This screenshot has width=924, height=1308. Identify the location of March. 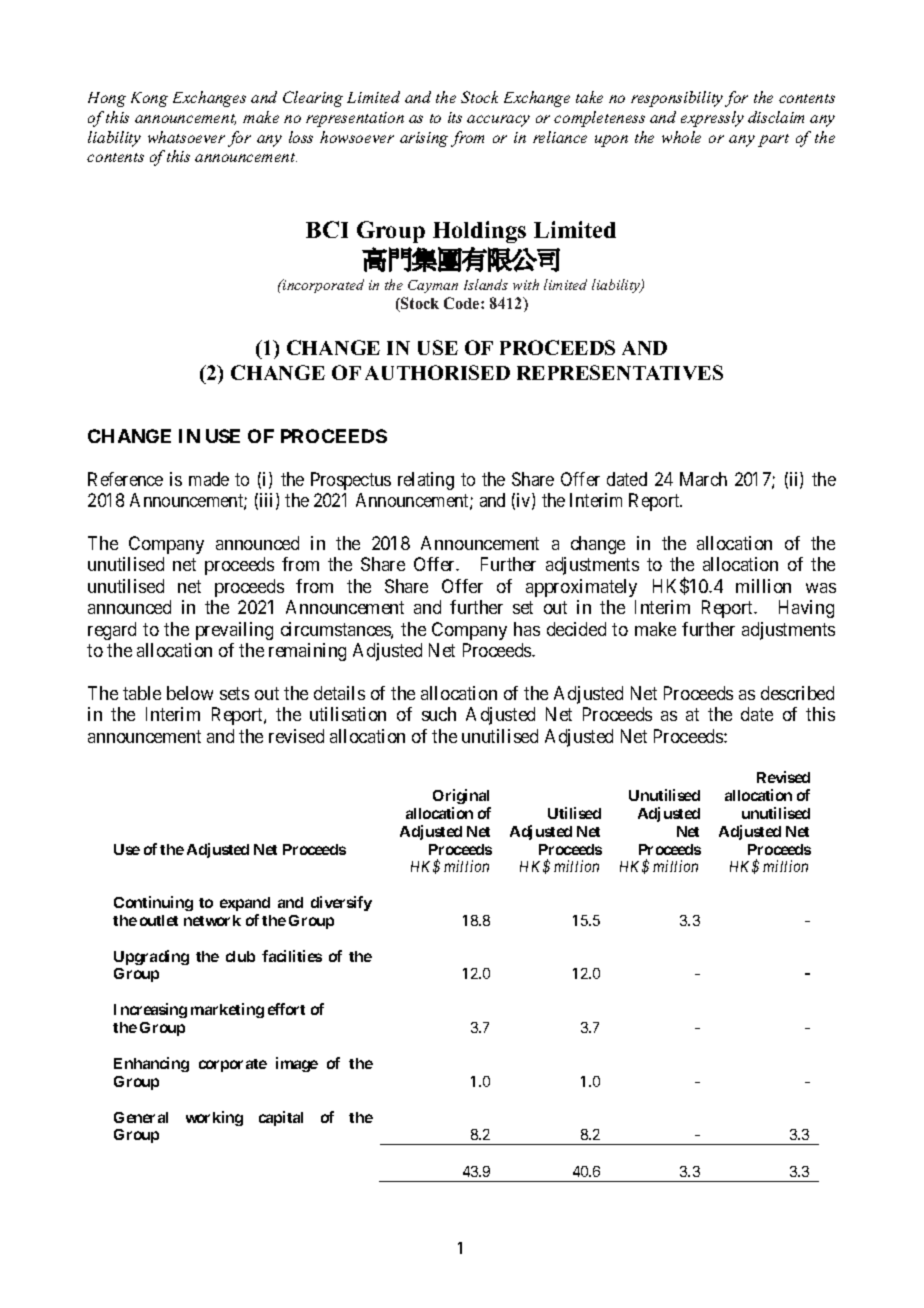
(703, 479).
